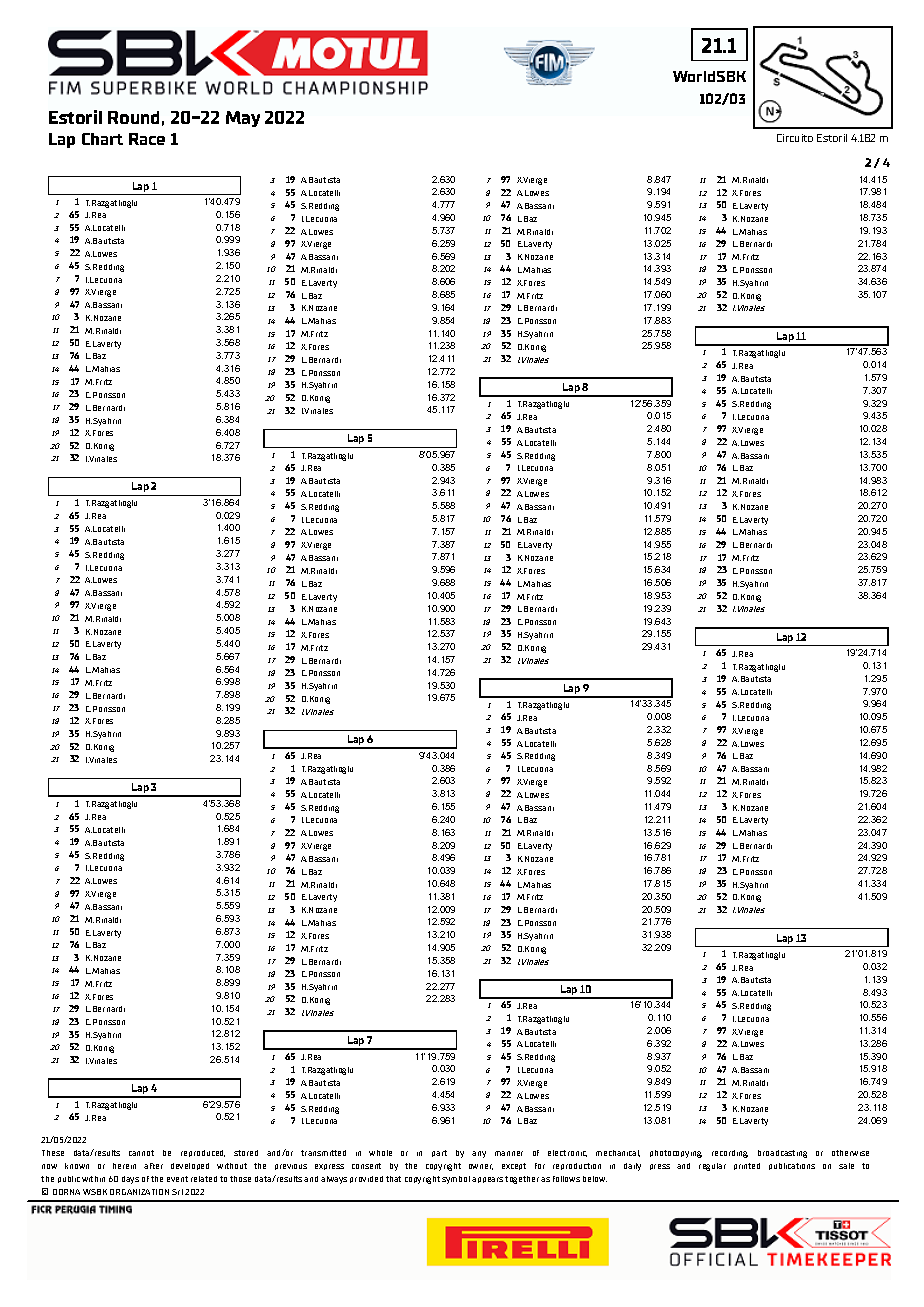 The image size is (924, 1307). I want to click on broadcasting, so click(782, 1154).
